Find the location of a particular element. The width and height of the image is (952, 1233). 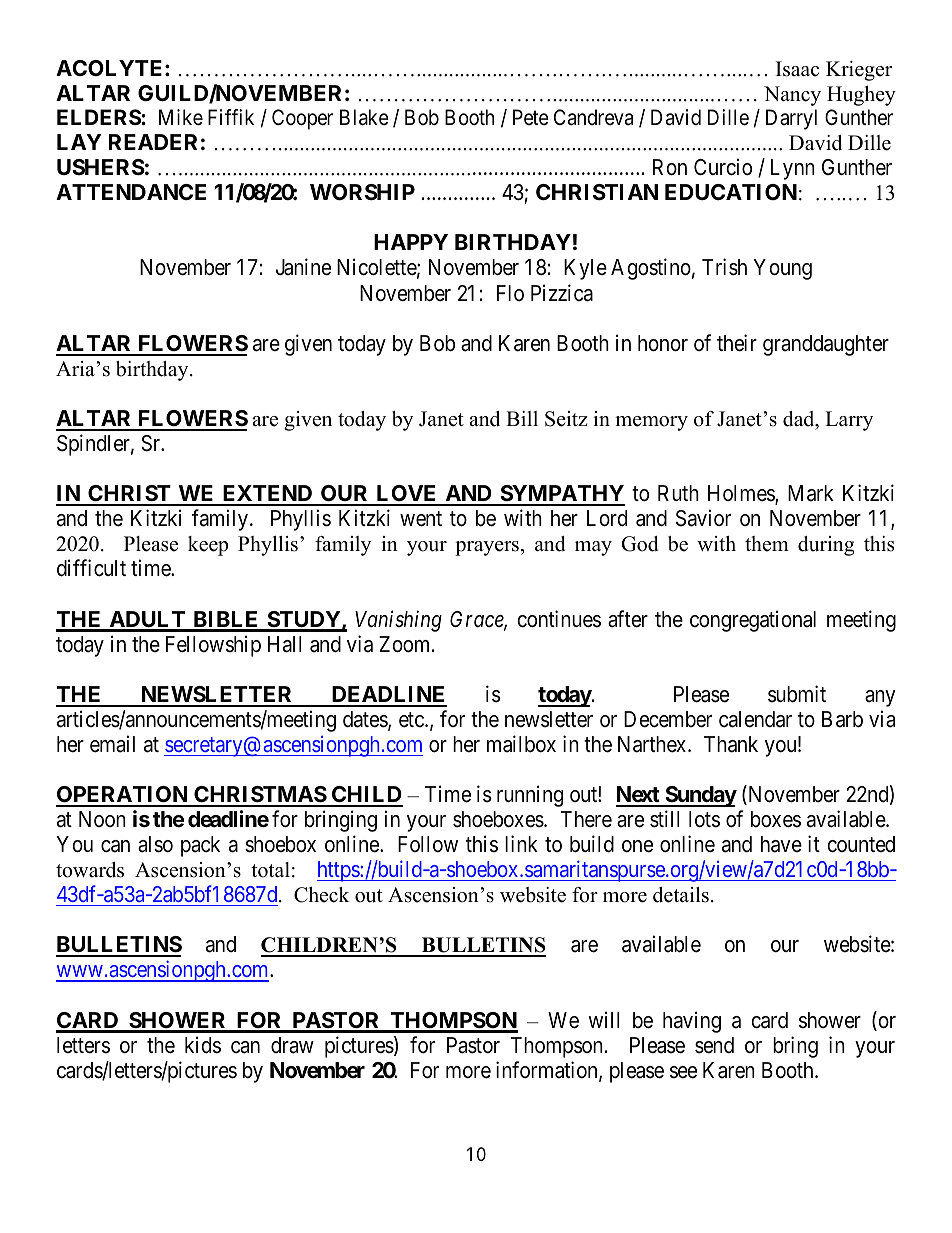

Nancy is located at coordinates (792, 96).
